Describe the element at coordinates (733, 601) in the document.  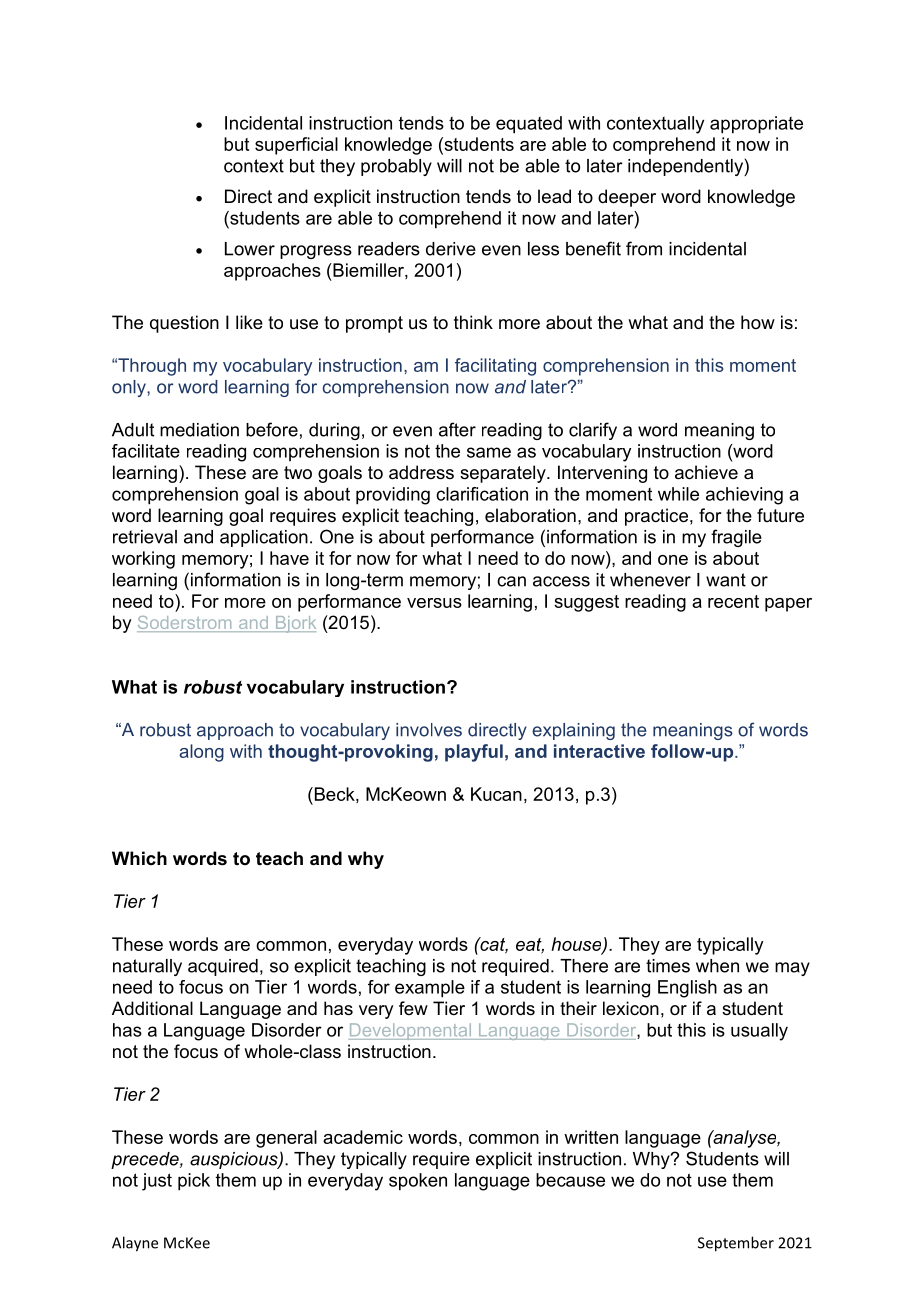
I see `recent` at that location.
